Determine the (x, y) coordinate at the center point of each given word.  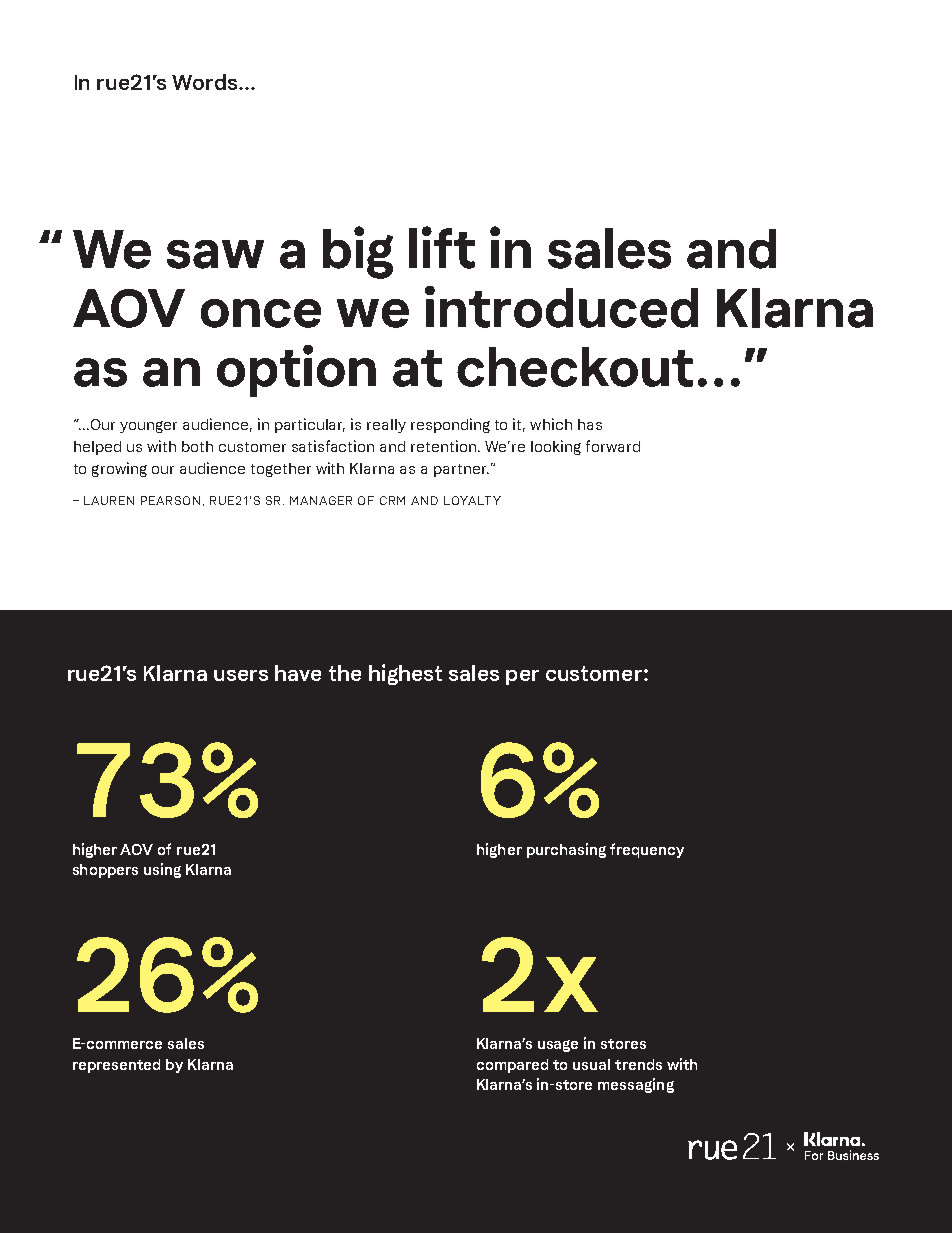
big (358, 252)
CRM (392, 500)
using (162, 870)
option (296, 371)
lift (442, 247)
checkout (575, 367)
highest (405, 674)
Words (206, 82)
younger (148, 427)
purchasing (566, 850)
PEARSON (170, 500)
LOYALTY (472, 500)
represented (116, 1066)
